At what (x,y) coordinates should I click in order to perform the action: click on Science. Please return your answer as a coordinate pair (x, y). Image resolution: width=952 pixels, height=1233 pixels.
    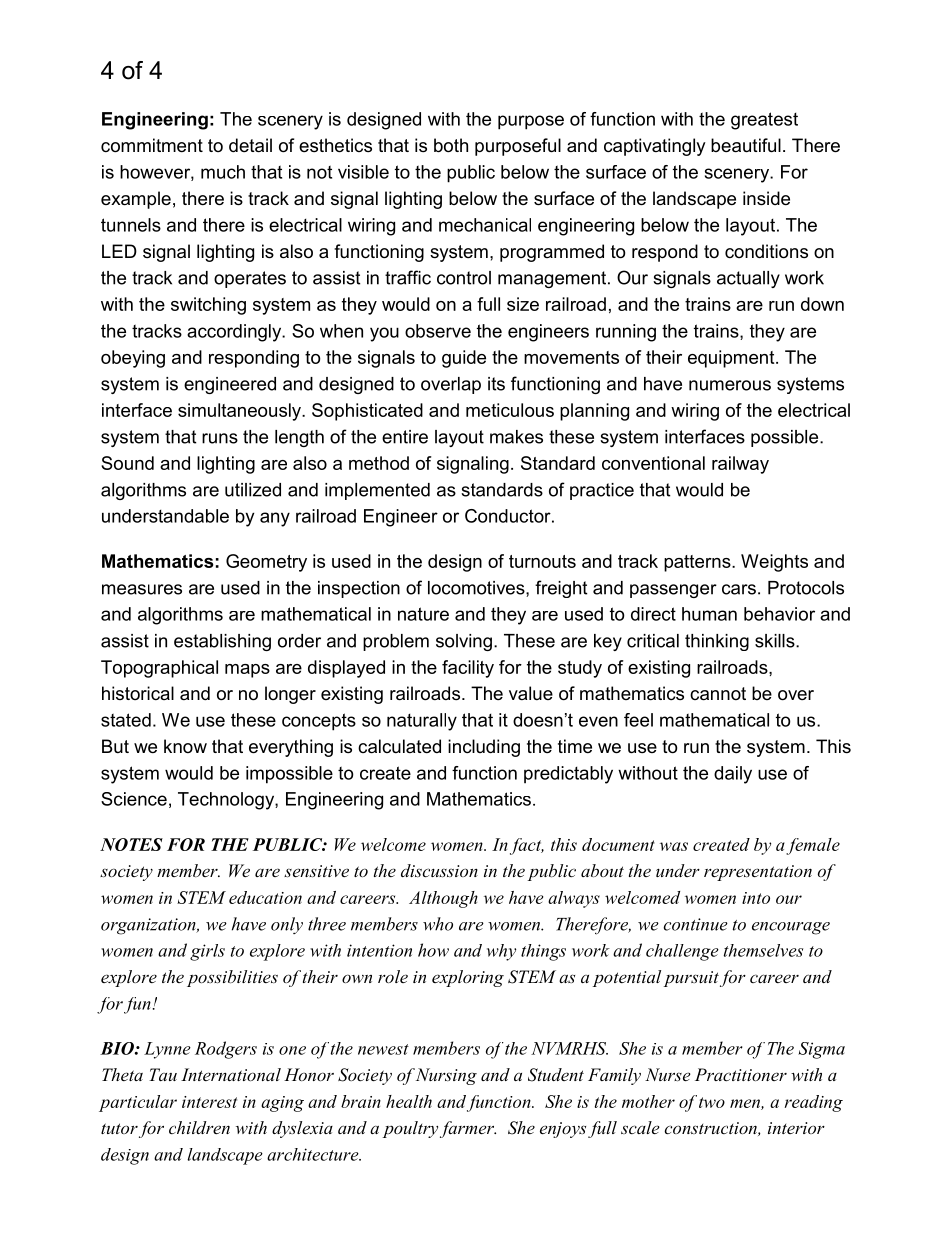
    Looking at the image, I should click on (134, 799).
